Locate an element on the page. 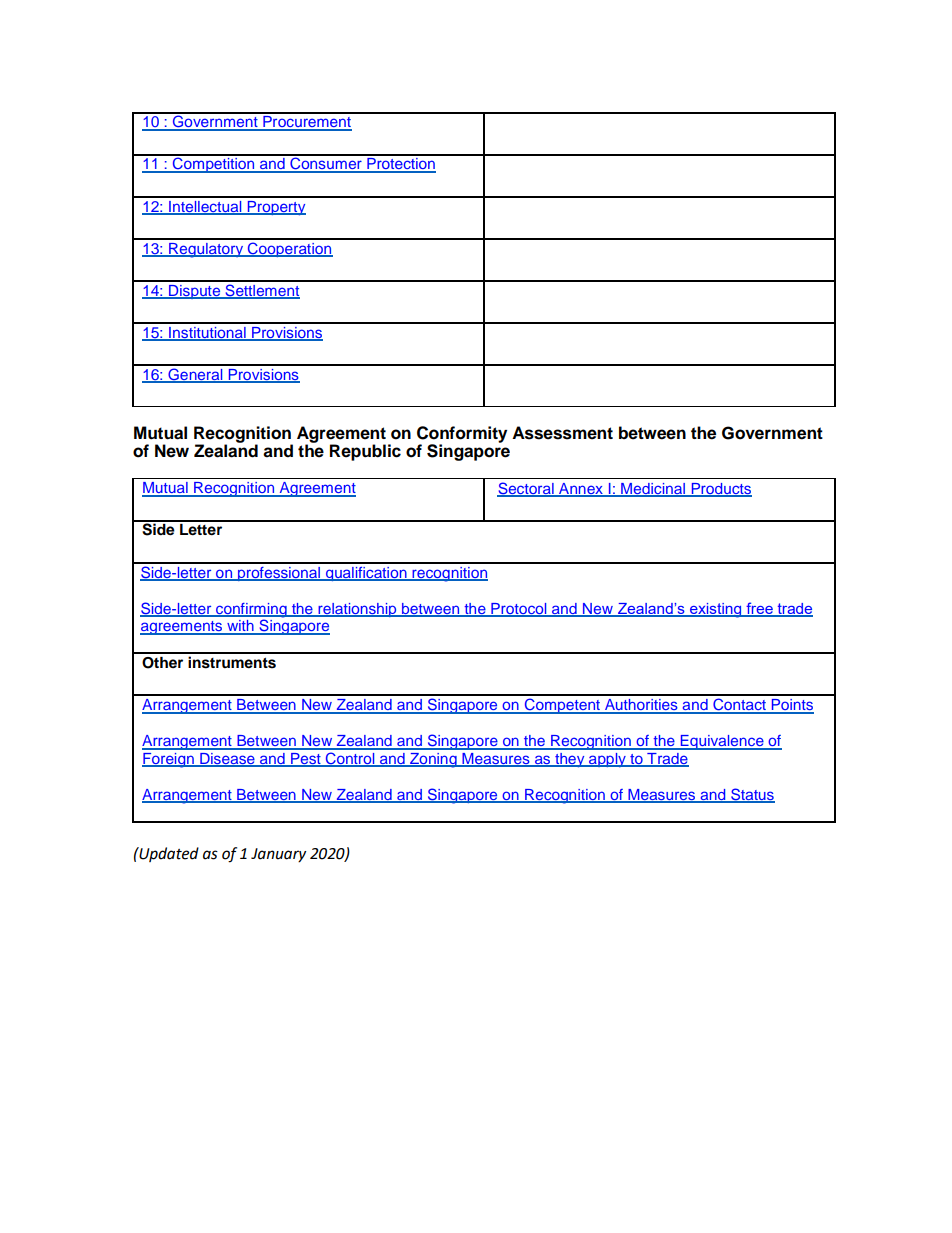 The height and width of the image is (1233, 952). Other is located at coordinates (162, 663).
